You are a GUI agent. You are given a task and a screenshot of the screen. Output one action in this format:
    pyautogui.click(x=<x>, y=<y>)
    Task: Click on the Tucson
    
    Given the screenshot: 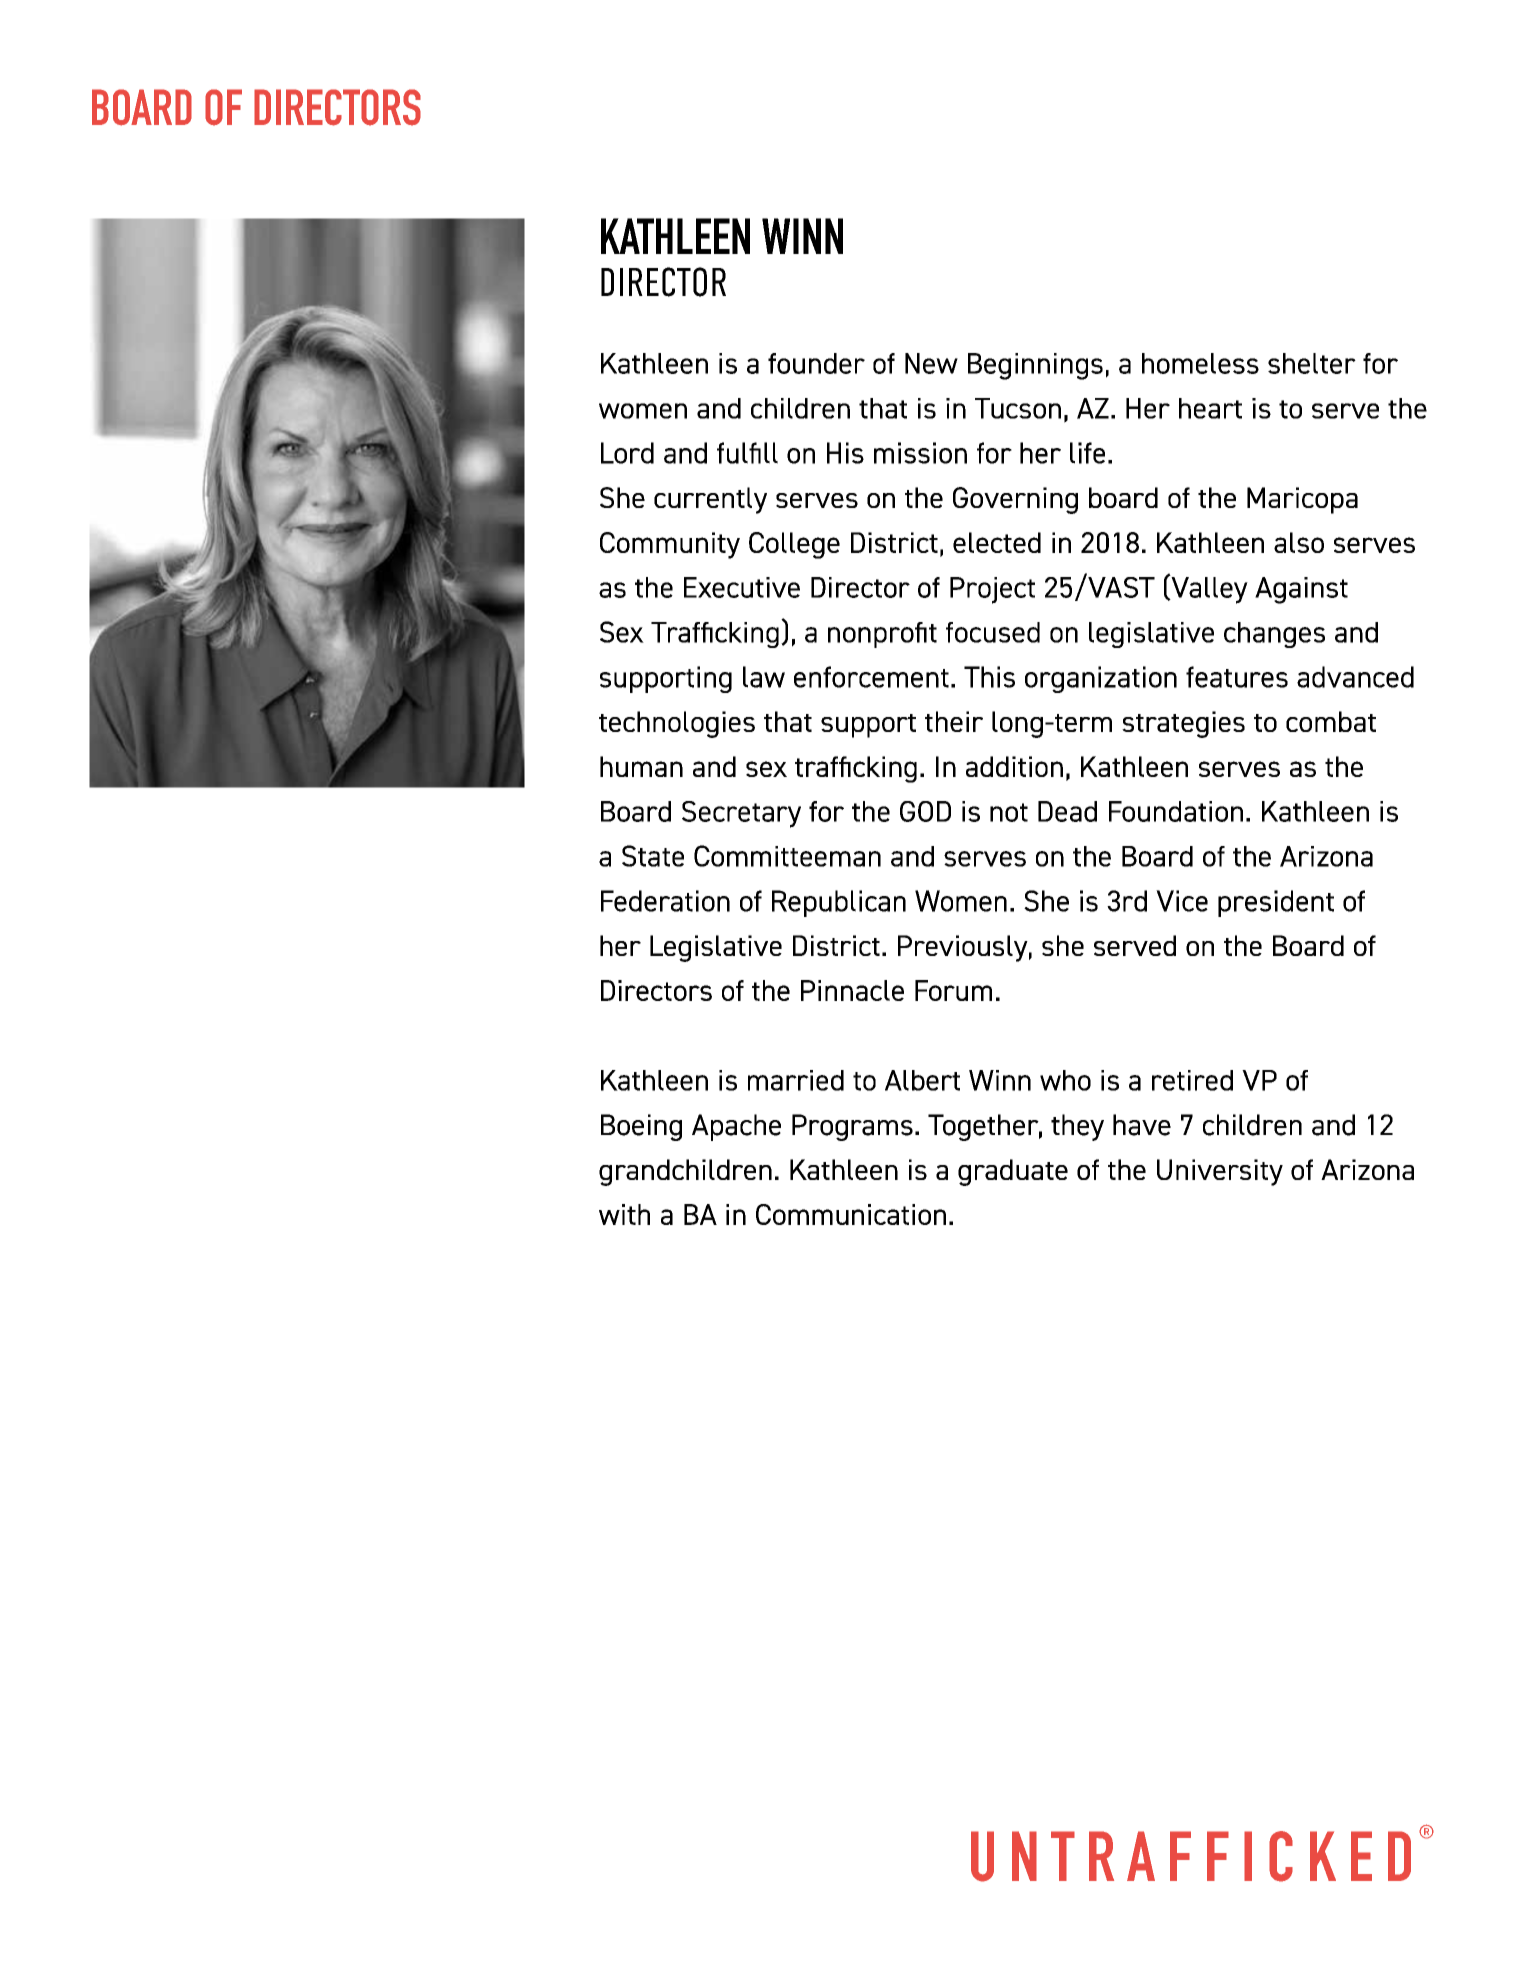 What is the action you would take?
    pyautogui.click(x=1018, y=408)
